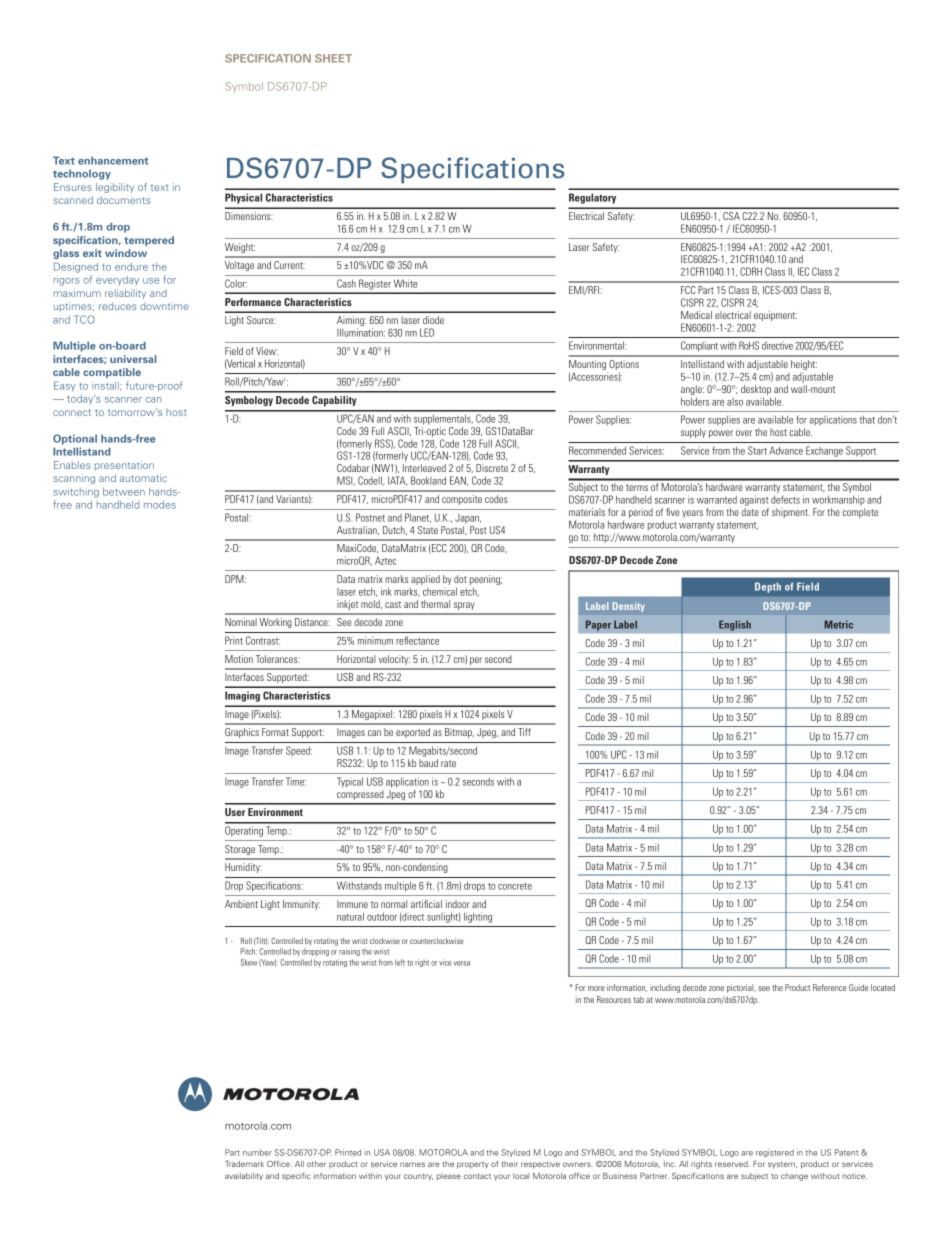  Describe the element at coordinates (113, 160) in the document. I see `enhancement` at that location.
